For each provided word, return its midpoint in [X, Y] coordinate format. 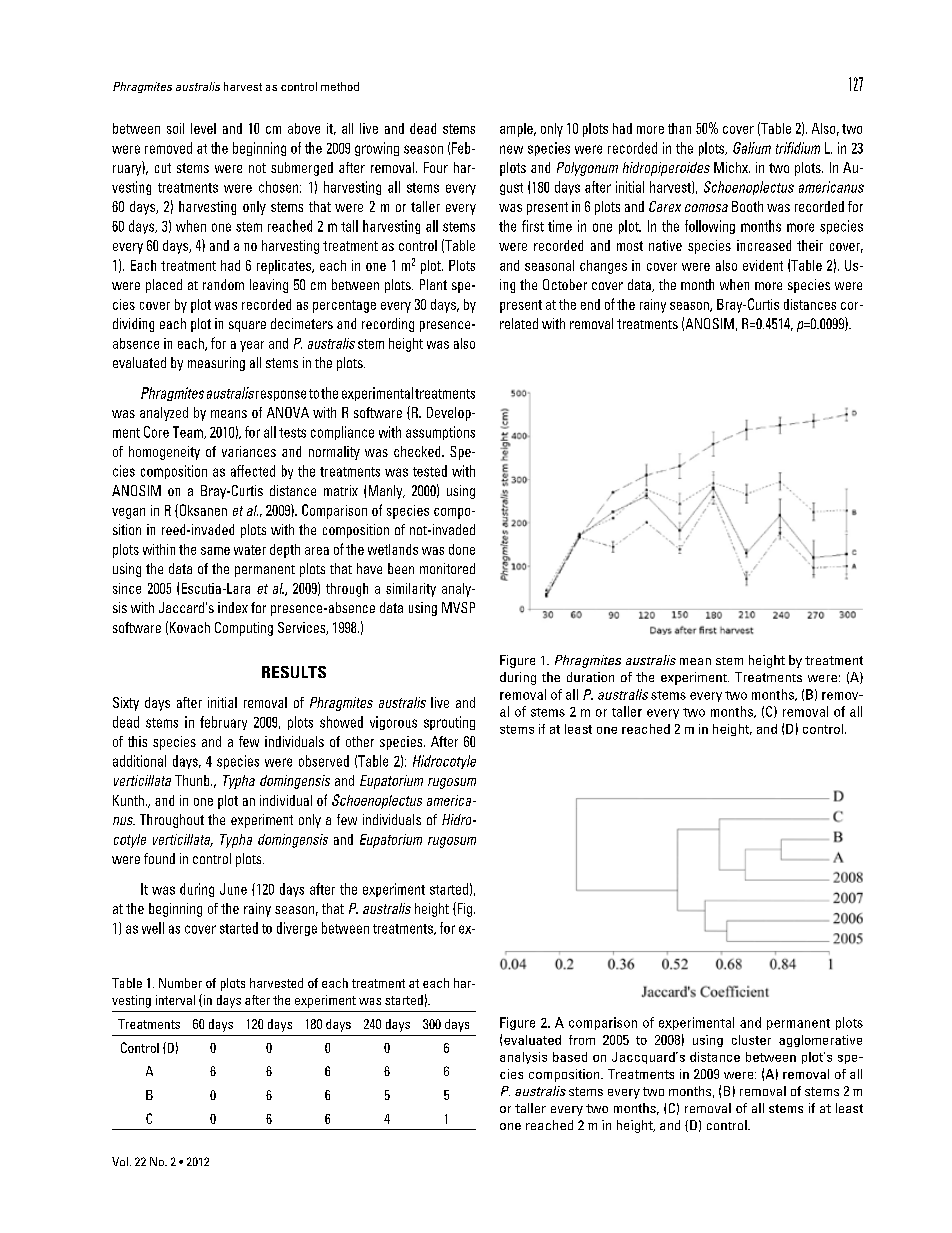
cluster [751, 1040]
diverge [297, 929]
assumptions [440, 433]
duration [590, 677]
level [203, 128]
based [570, 1057]
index [233, 607]
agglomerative [820, 1041]
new [511, 149]
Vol [120, 1161]
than [679, 128]
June [233, 889]
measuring [216, 364]
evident [763, 265]
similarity [411, 590]
